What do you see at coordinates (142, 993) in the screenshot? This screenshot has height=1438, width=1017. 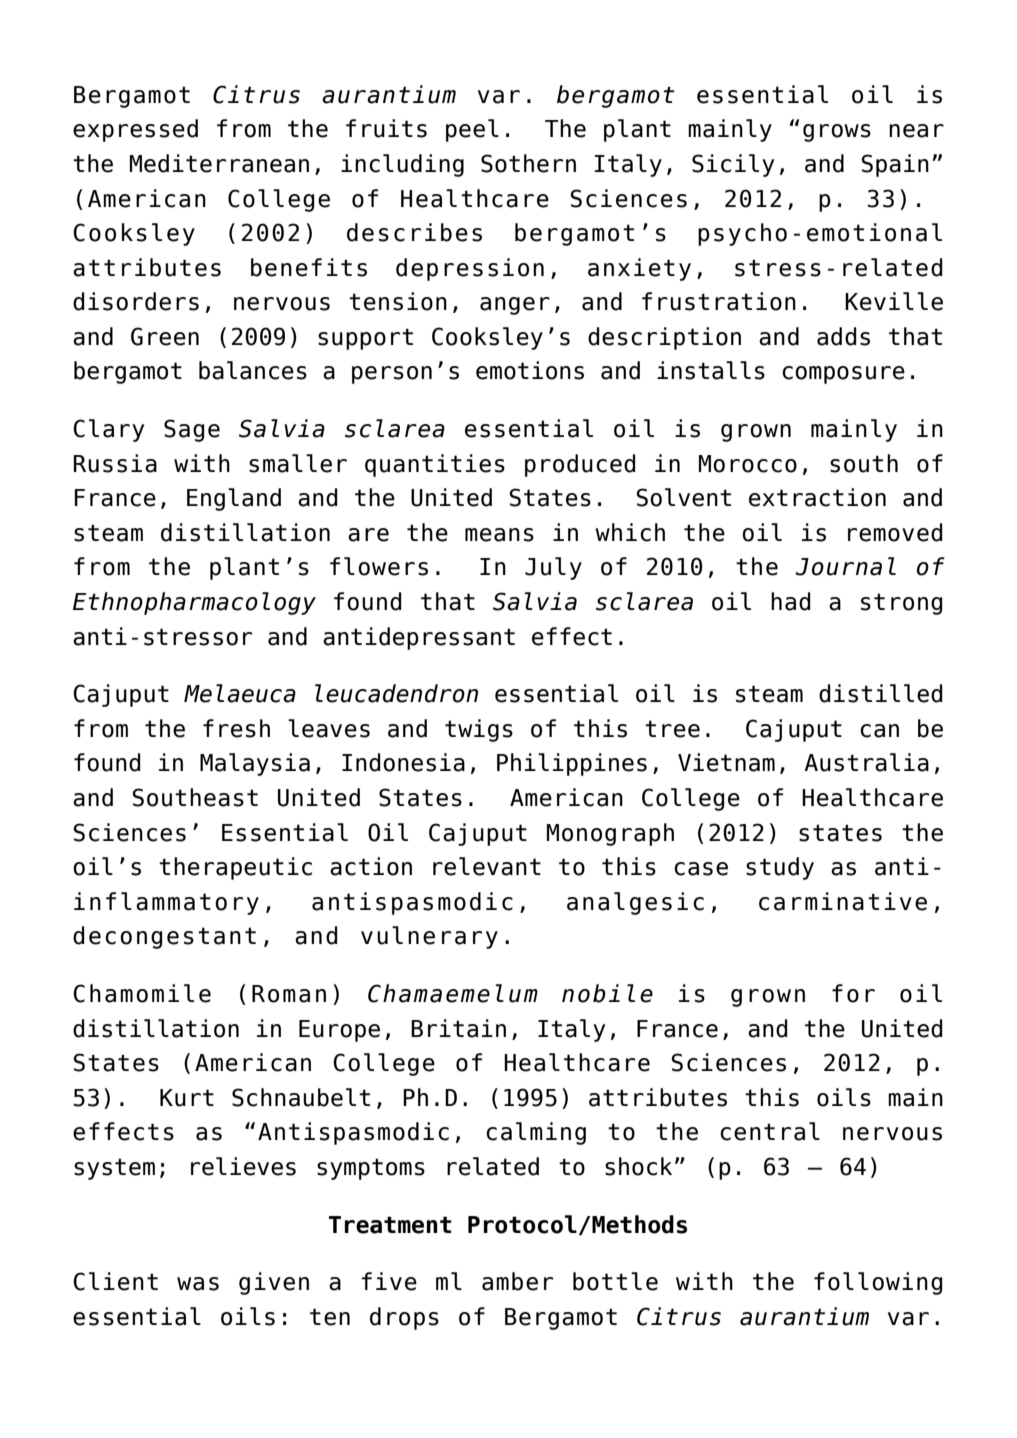 I see `Chamomile` at bounding box center [142, 993].
